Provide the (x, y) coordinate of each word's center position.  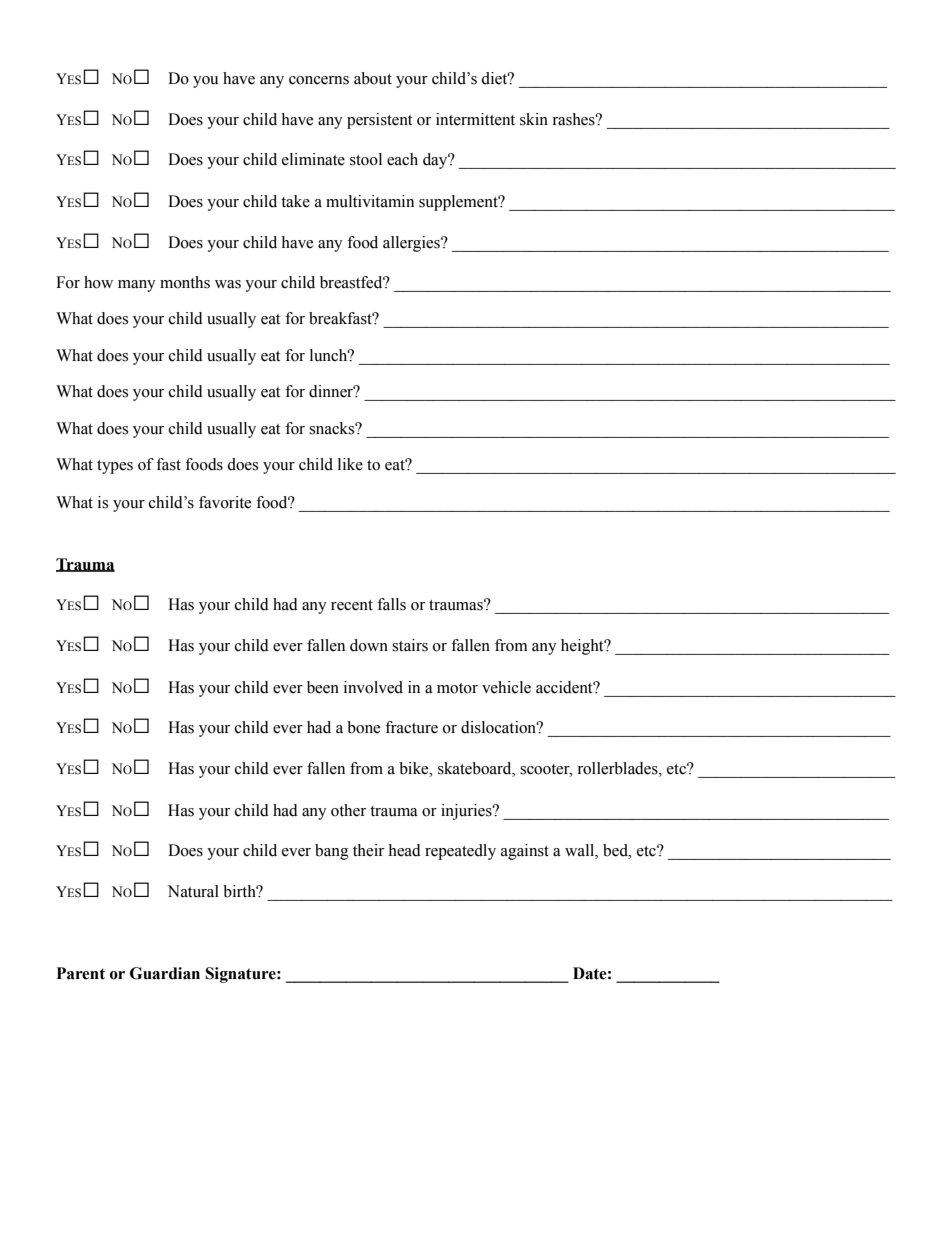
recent (352, 605)
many (137, 286)
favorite (225, 502)
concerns (319, 80)
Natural (193, 891)
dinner (332, 391)
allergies (412, 244)
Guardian (165, 973)
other (348, 810)
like (350, 464)
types (115, 467)
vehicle (506, 687)
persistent (379, 121)
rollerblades (618, 768)
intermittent (475, 119)
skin (534, 119)
